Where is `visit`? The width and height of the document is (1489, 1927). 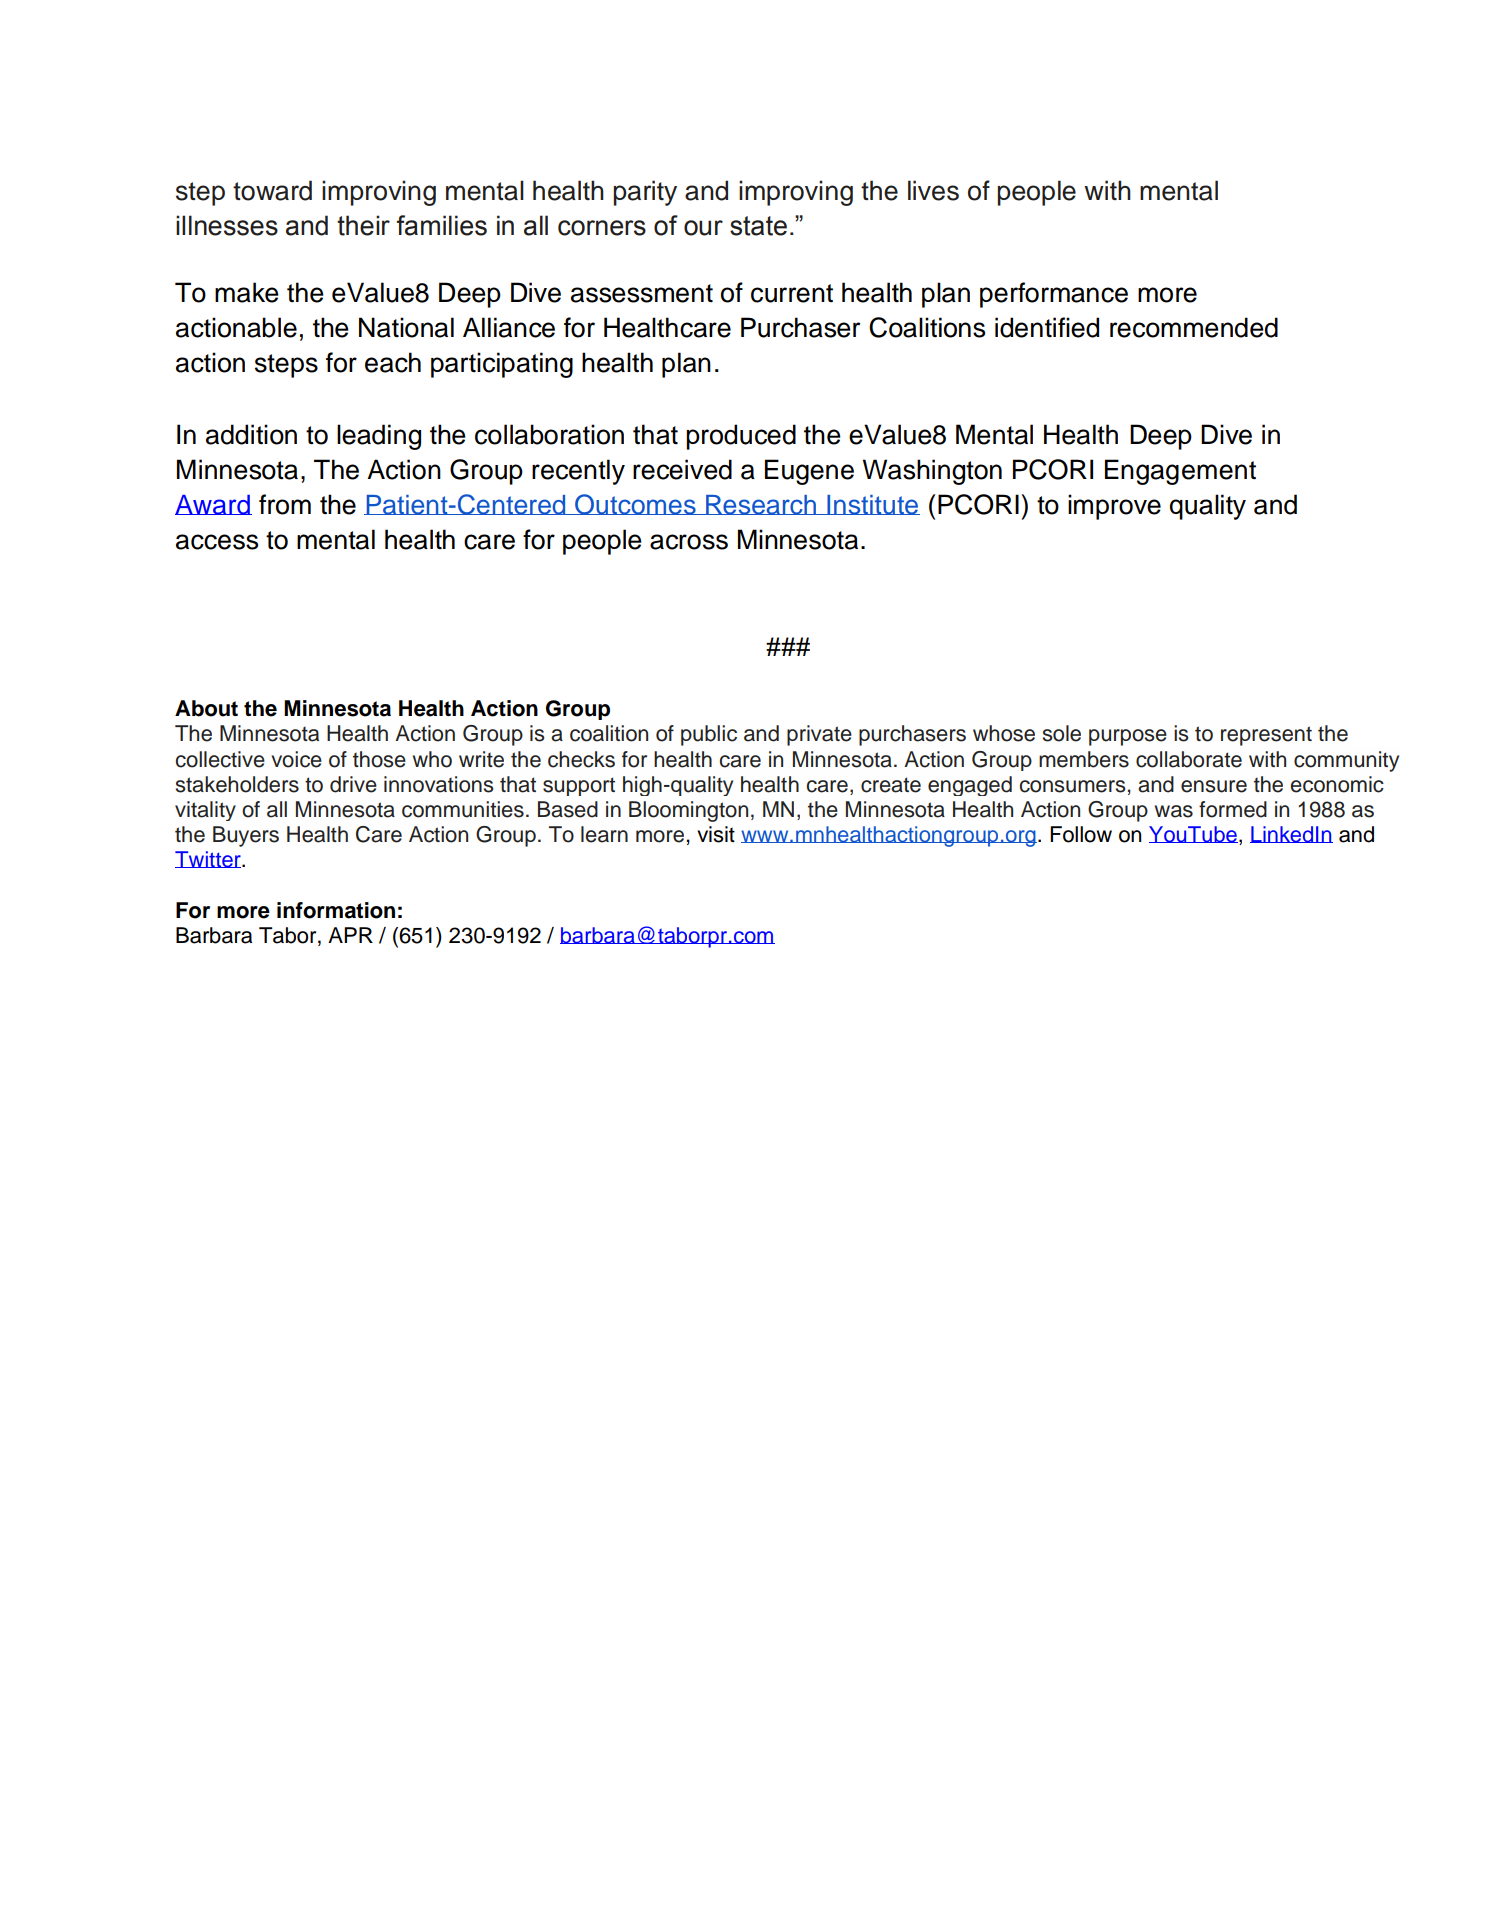
visit is located at coordinates (716, 834).
